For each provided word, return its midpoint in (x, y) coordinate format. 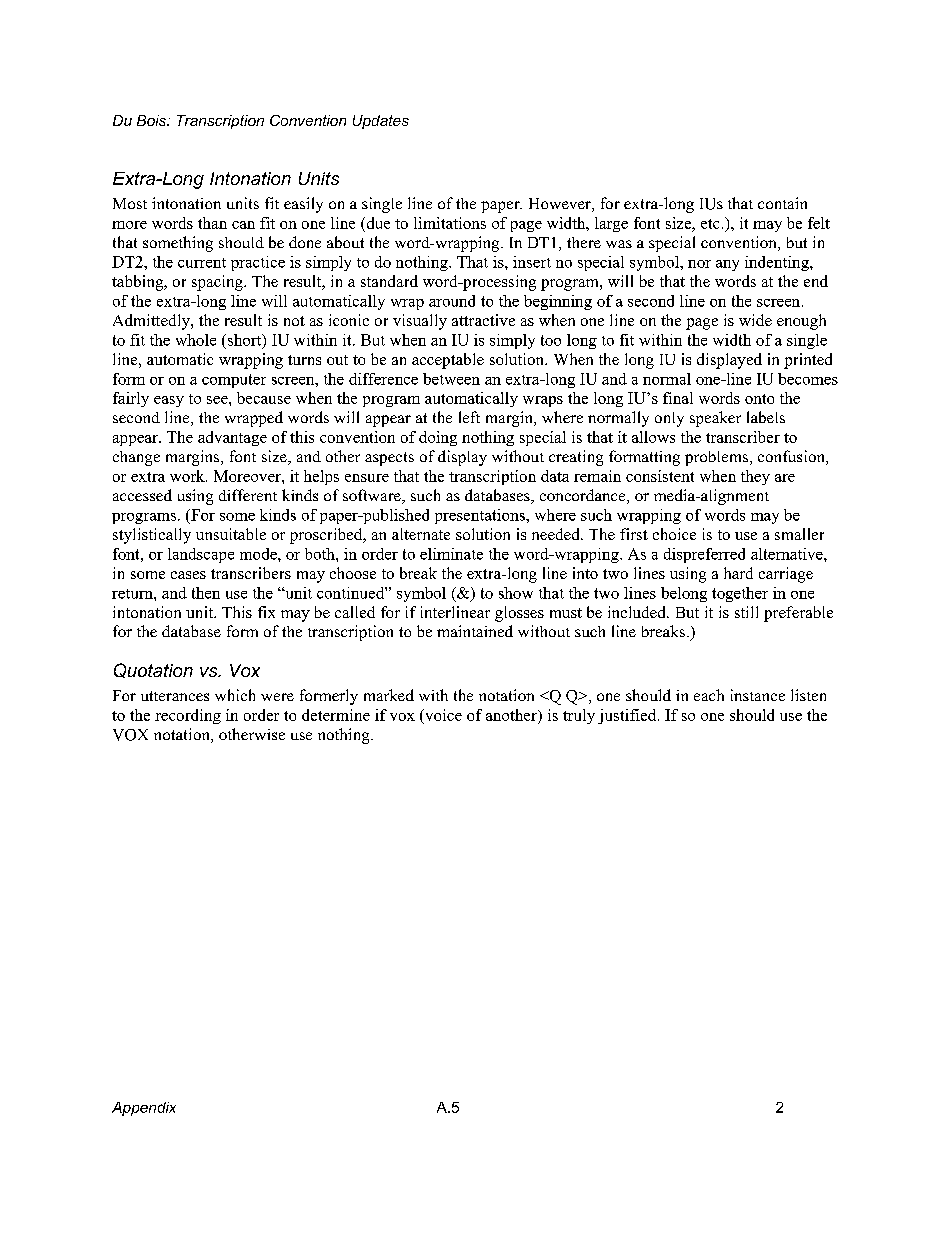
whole (196, 340)
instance (758, 695)
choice (674, 534)
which (235, 695)
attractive (483, 320)
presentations (481, 516)
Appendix (144, 1109)
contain (782, 203)
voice (442, 715)
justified (628, 716)
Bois (153, 120)
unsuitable (231, 534)
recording (188, 716)
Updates (381, 122)
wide (755, 320)
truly (579, 716)
